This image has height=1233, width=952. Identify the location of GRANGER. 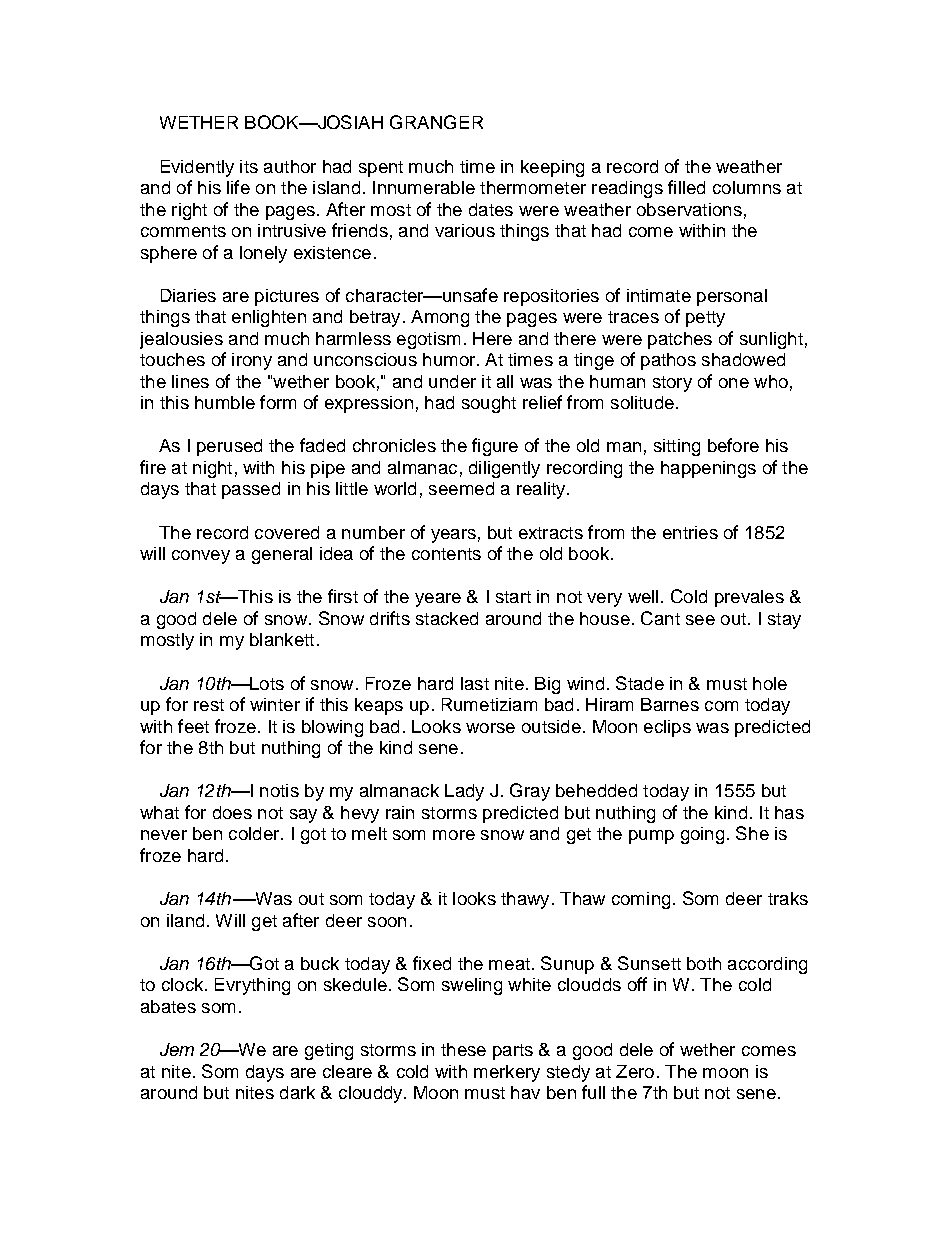
(436, 122).
